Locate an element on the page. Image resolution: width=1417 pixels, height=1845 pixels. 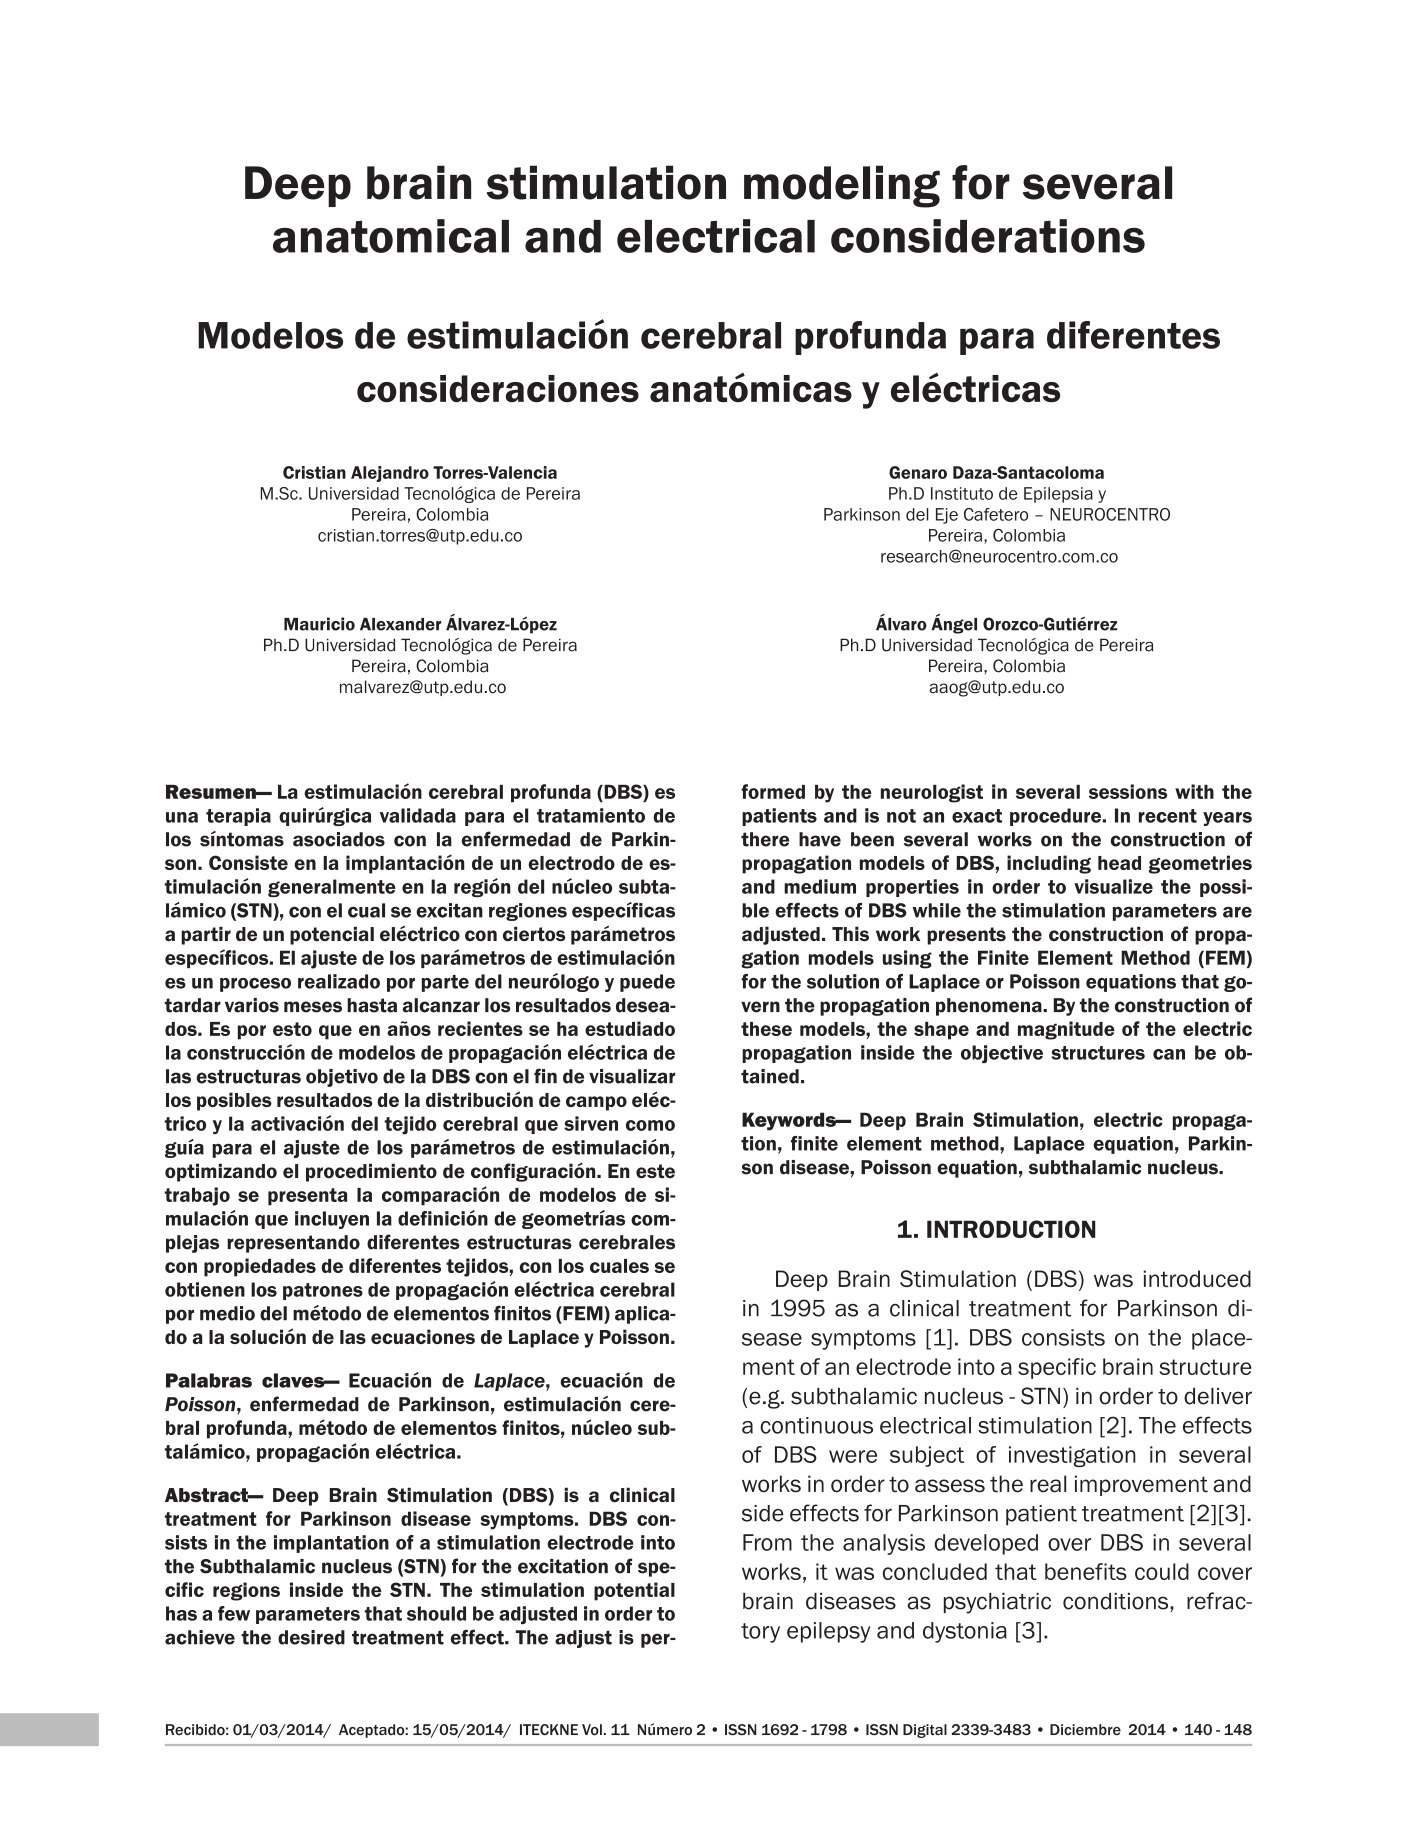
Vol is located at coordinates (592, 1730).
